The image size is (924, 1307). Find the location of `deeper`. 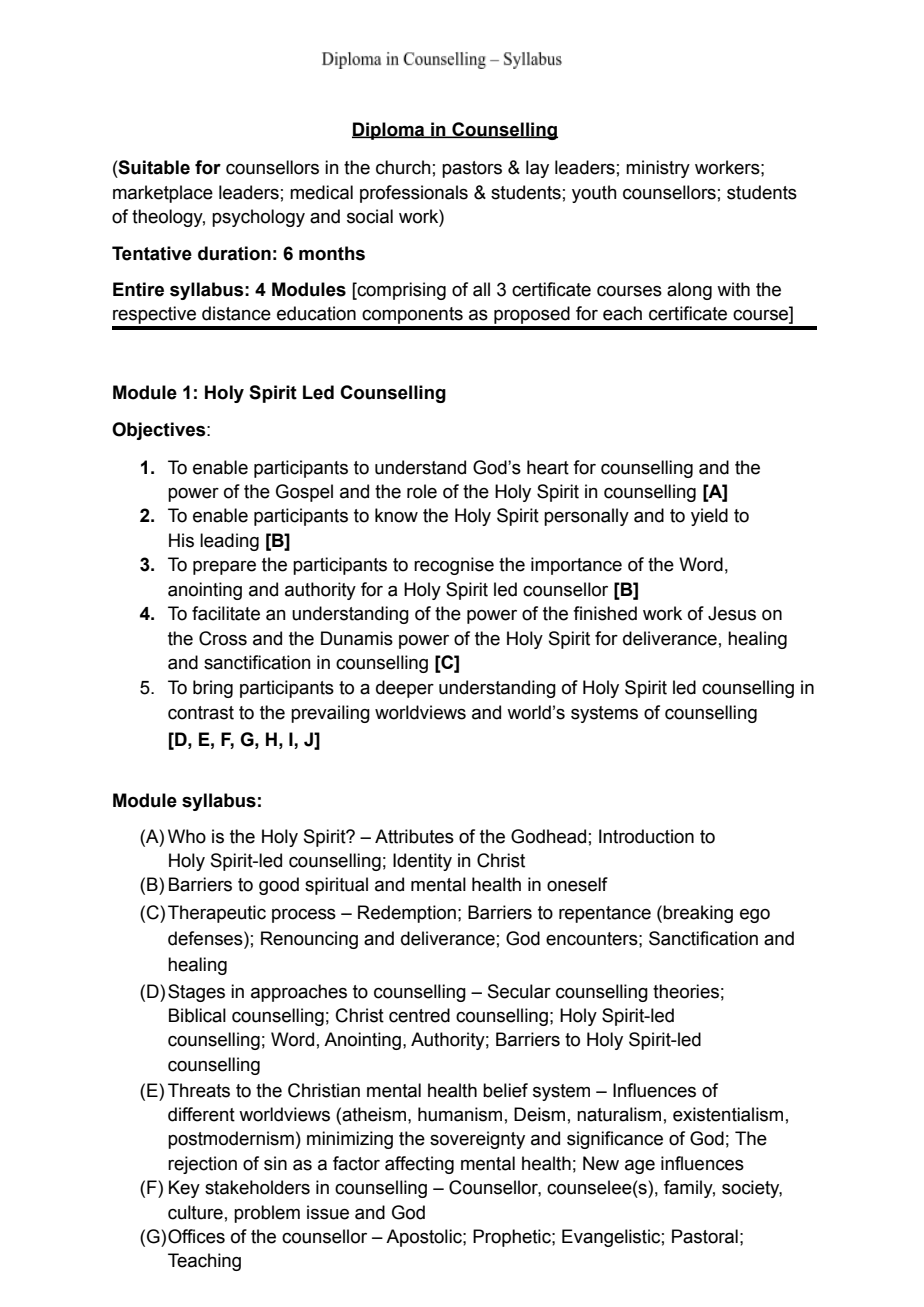

deeper is located at coordinates (405, 689).
